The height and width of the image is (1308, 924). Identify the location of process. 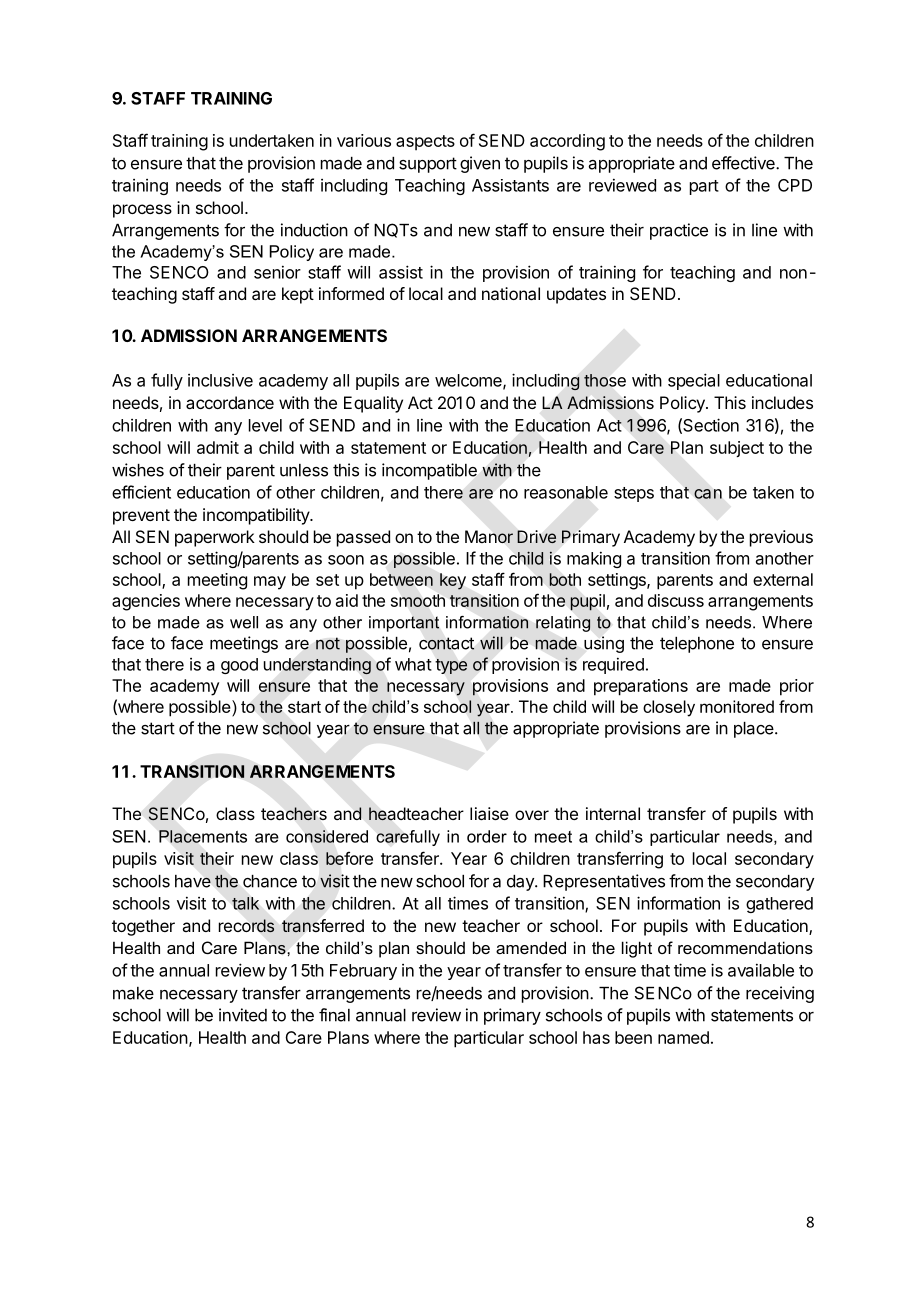
(142, 211).
